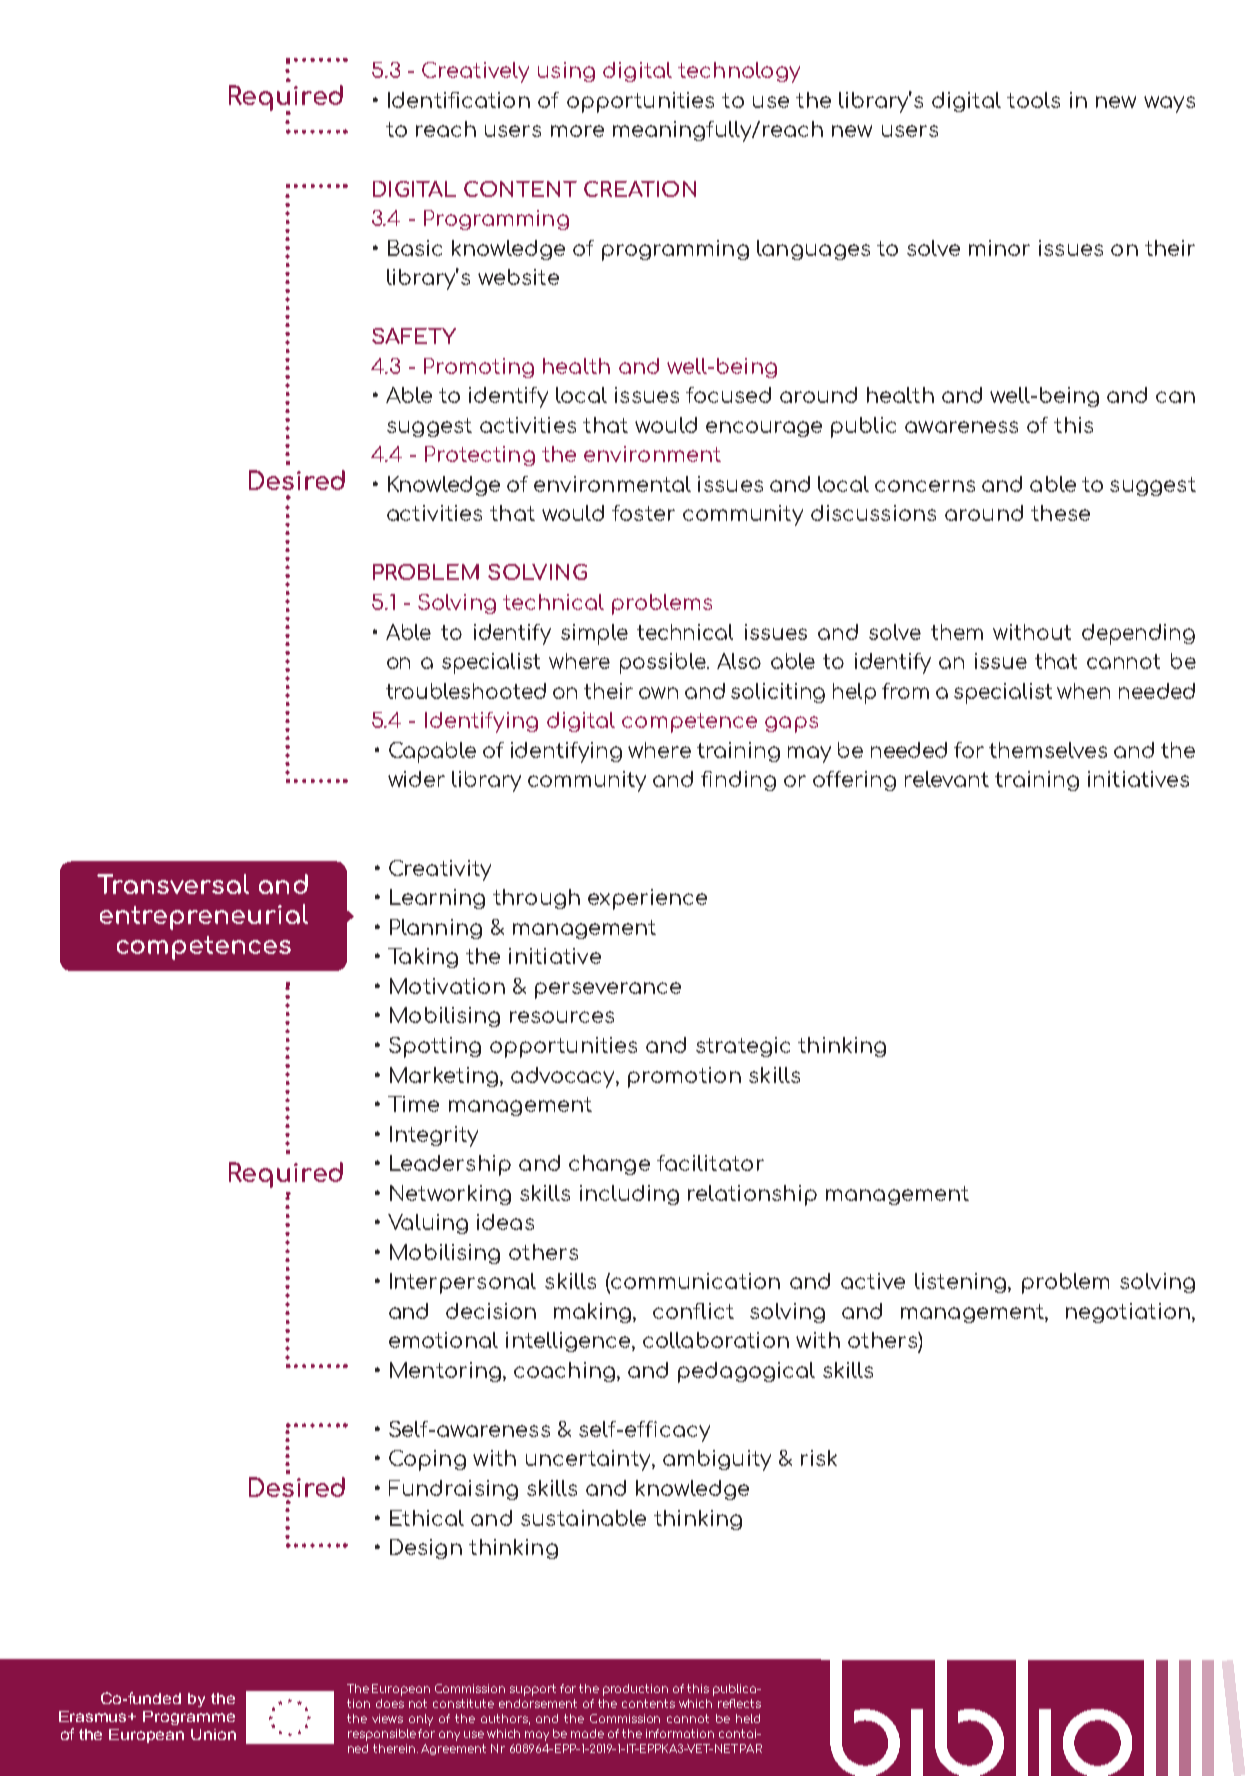 This screenshot has height=1776, width=1256. Describe the element at coordinates (587, 1733) in the screenshot. I see `made` at that location.
